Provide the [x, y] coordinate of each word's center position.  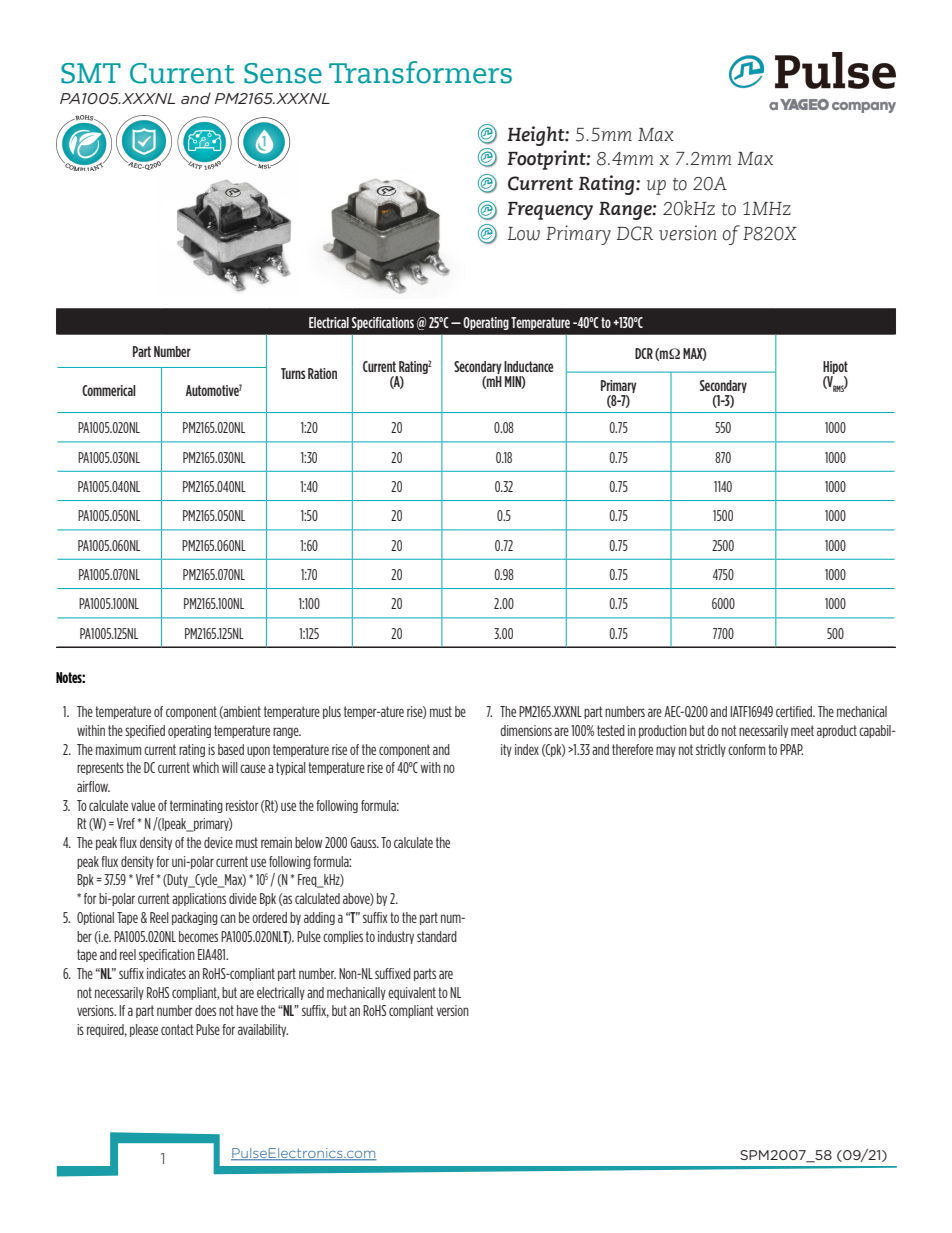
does [205, 1010]
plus [332, 712]
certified [795, 711]
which [205, 767]
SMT [91, 73]
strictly [711, 750]
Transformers [420, 72]
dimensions [526, 730]
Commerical [109, 390]
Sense [283, 73]
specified [145, 731]
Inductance [528, 366]
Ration [322, 373]
